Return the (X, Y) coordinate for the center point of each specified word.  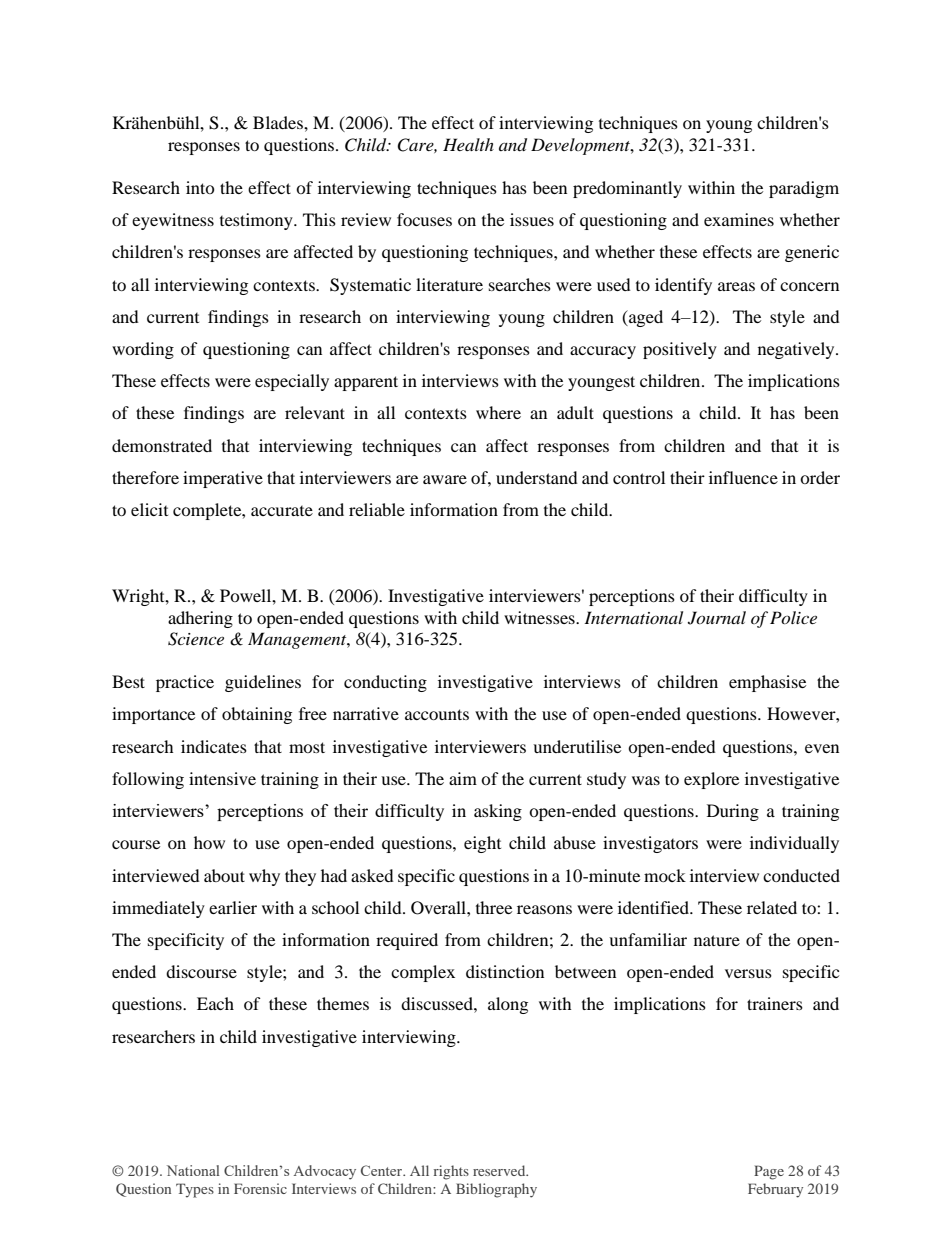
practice (185, 683)
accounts (437, 714)
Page (769, 1172)
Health (468, 144)
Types (195, 1190)
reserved (500, 1170)
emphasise (767, 683)
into (200, 187)
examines (739, 219)
